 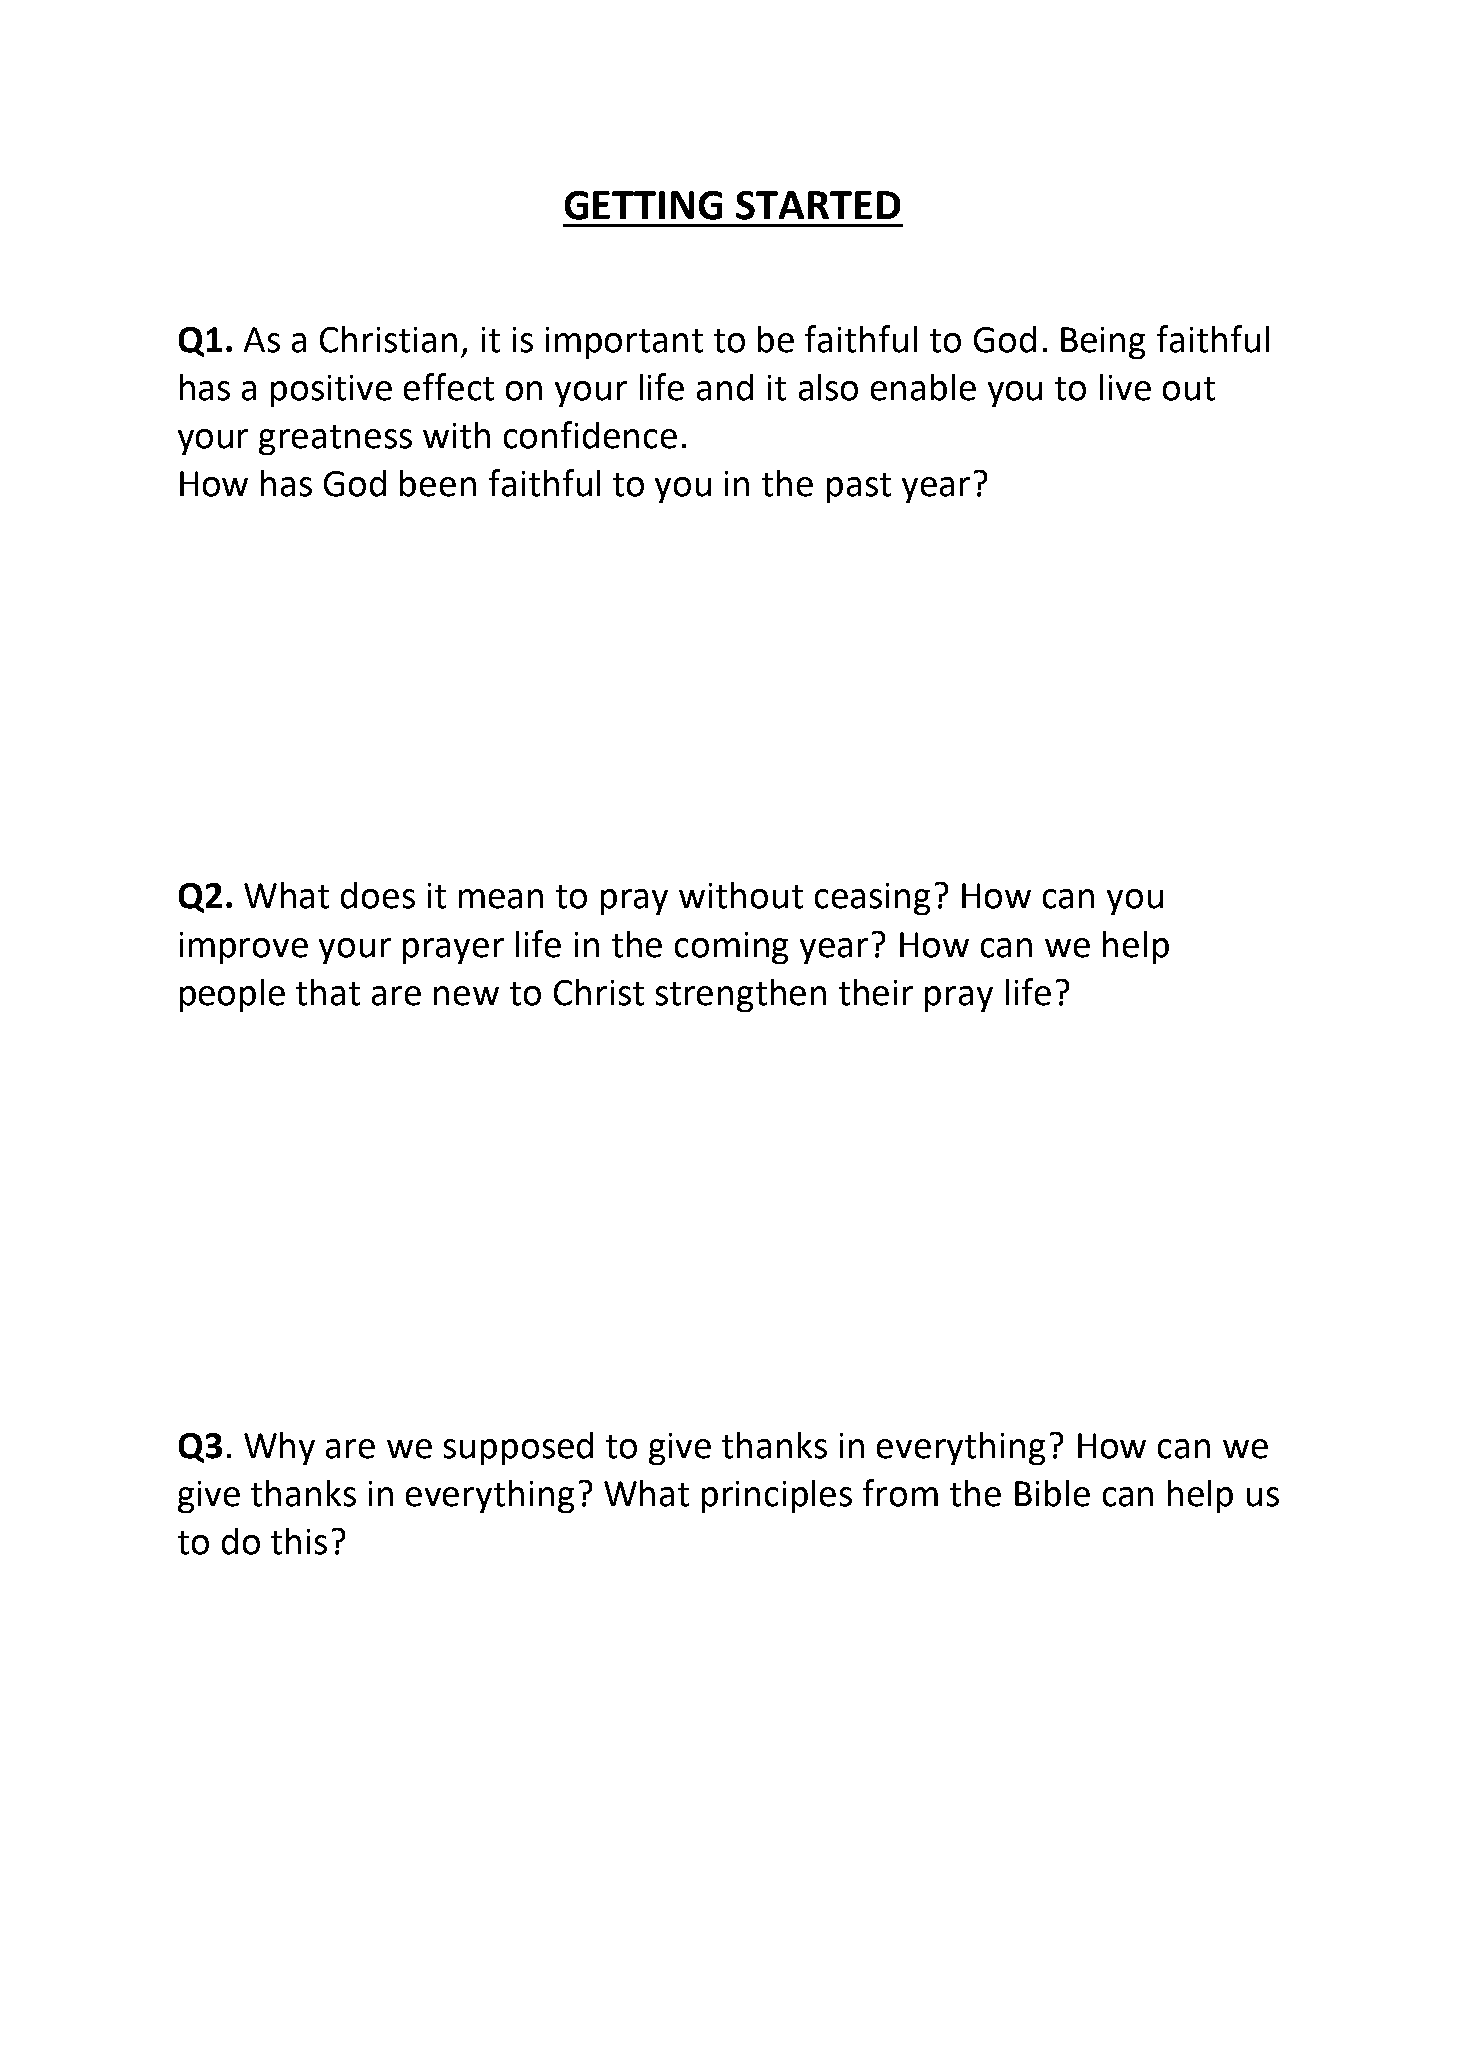 What do you see at coordinates (438, 483) in the image?
I see `been` at bounding box center [438, 483].
